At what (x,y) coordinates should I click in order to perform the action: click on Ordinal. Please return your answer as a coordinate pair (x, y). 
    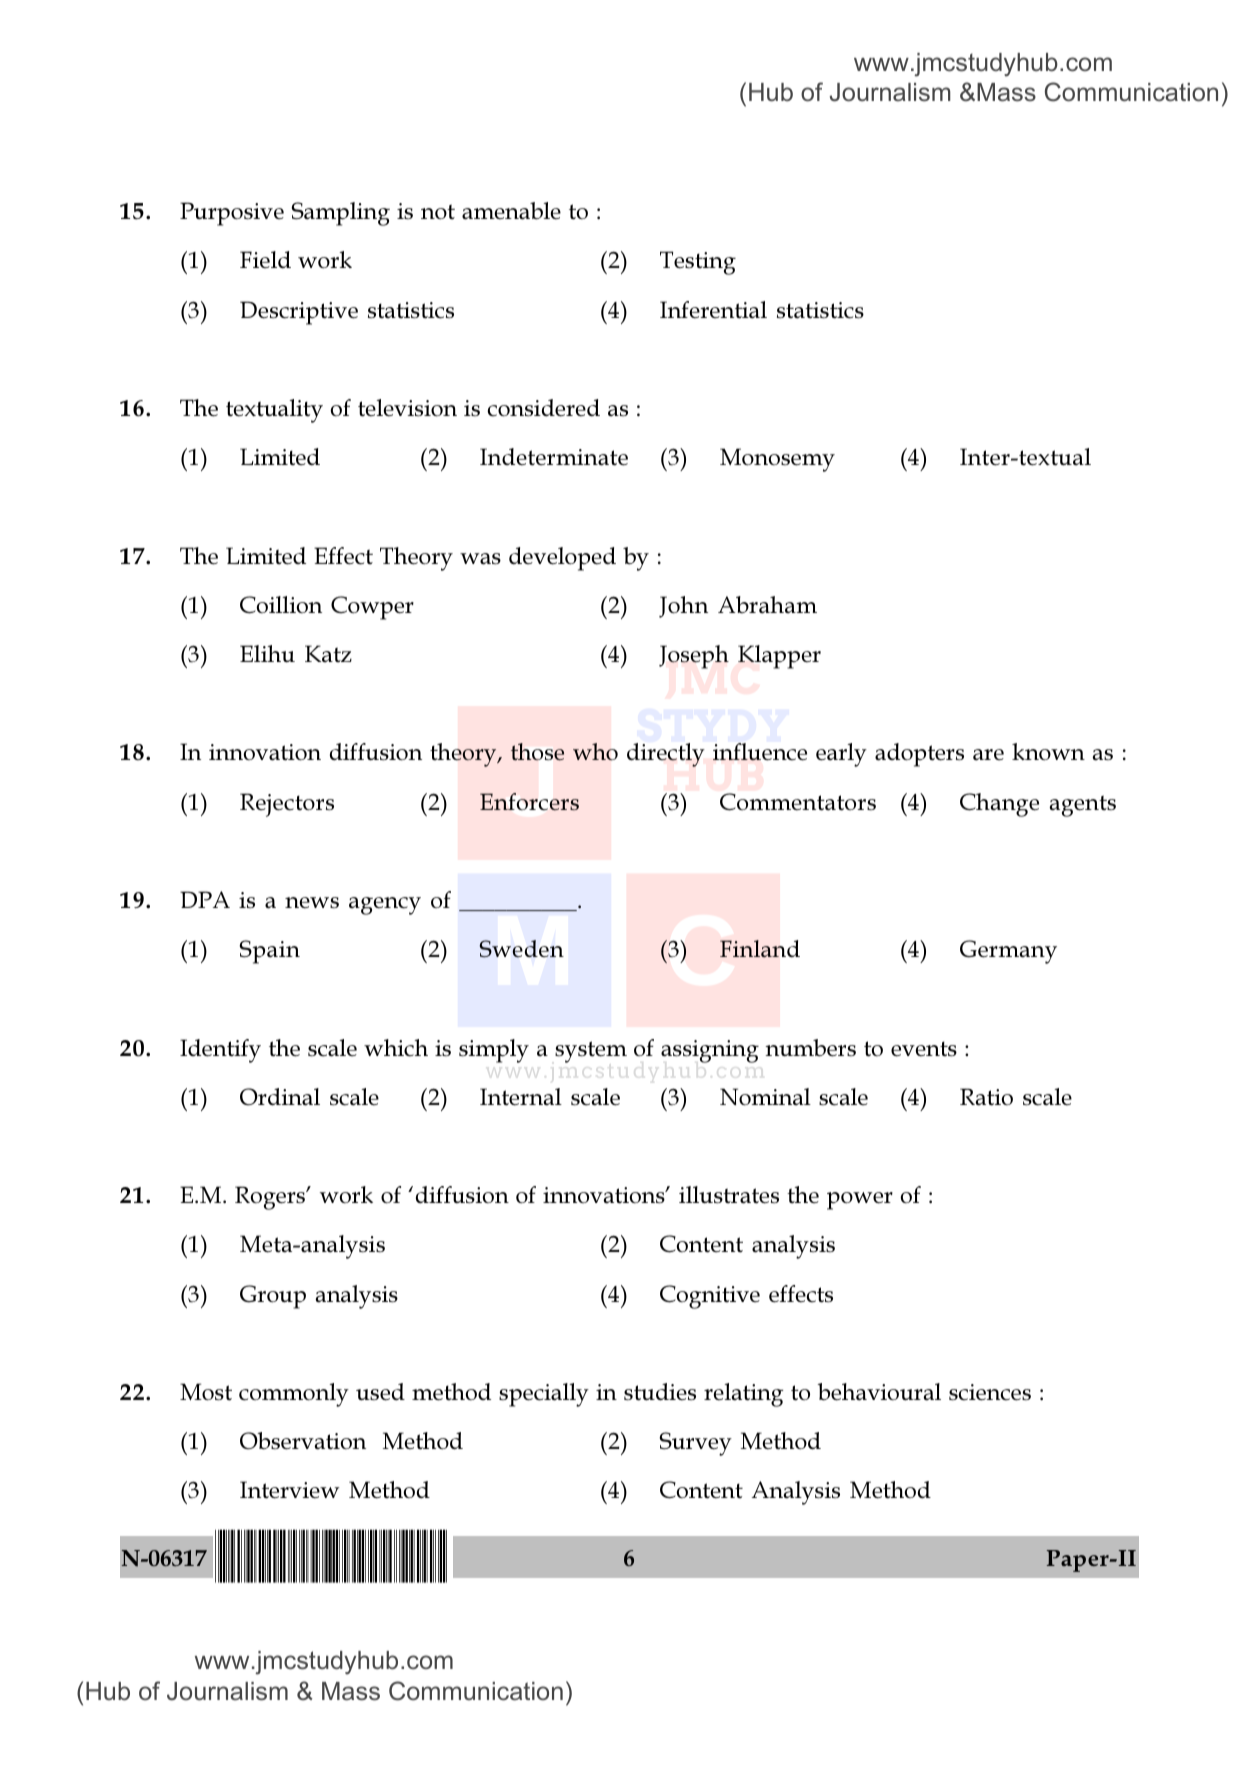
    Looking at the image, I should click on (280, 1097).
